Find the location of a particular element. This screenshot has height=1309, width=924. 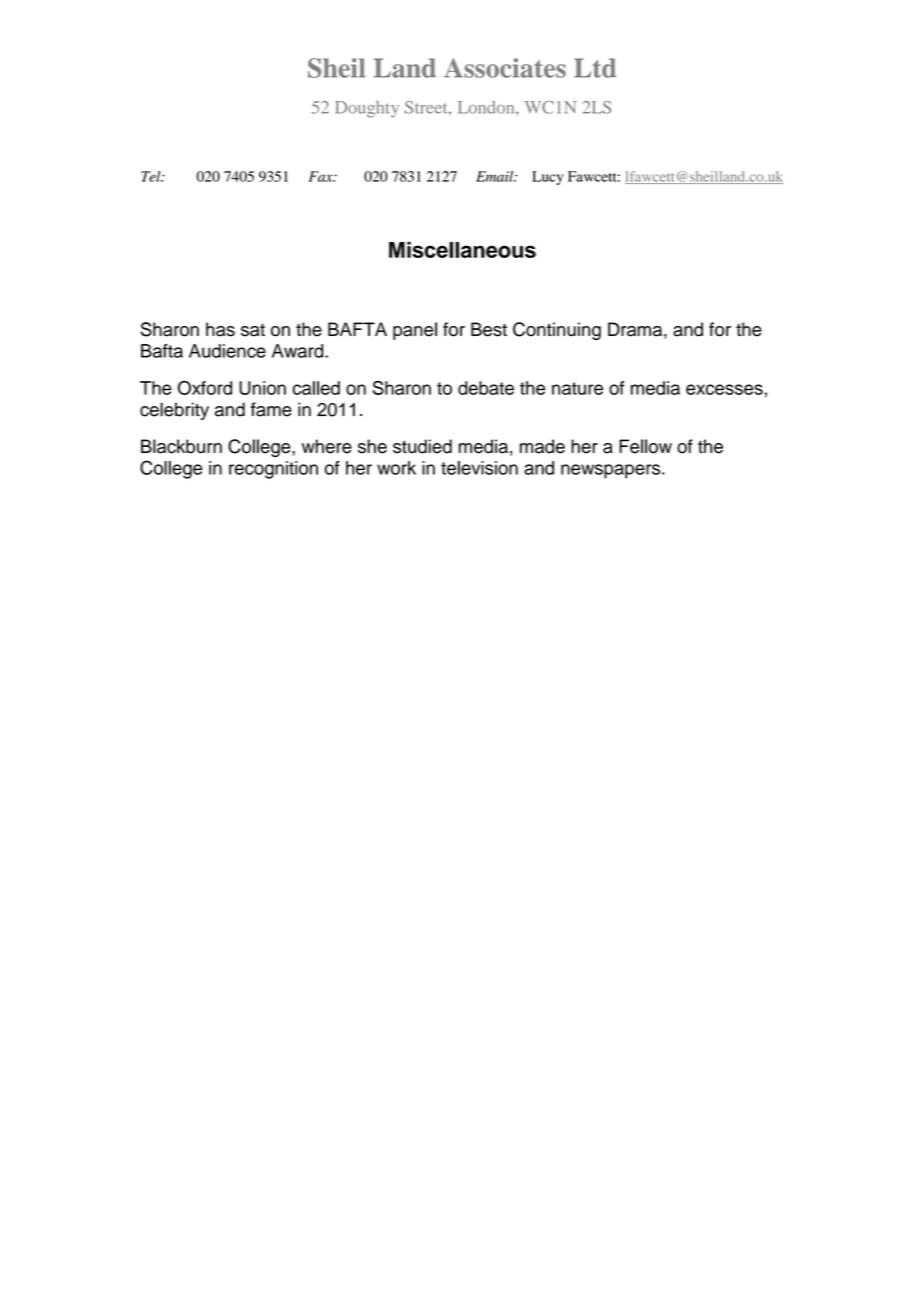

Fax is located at coordinates (322, 176).
